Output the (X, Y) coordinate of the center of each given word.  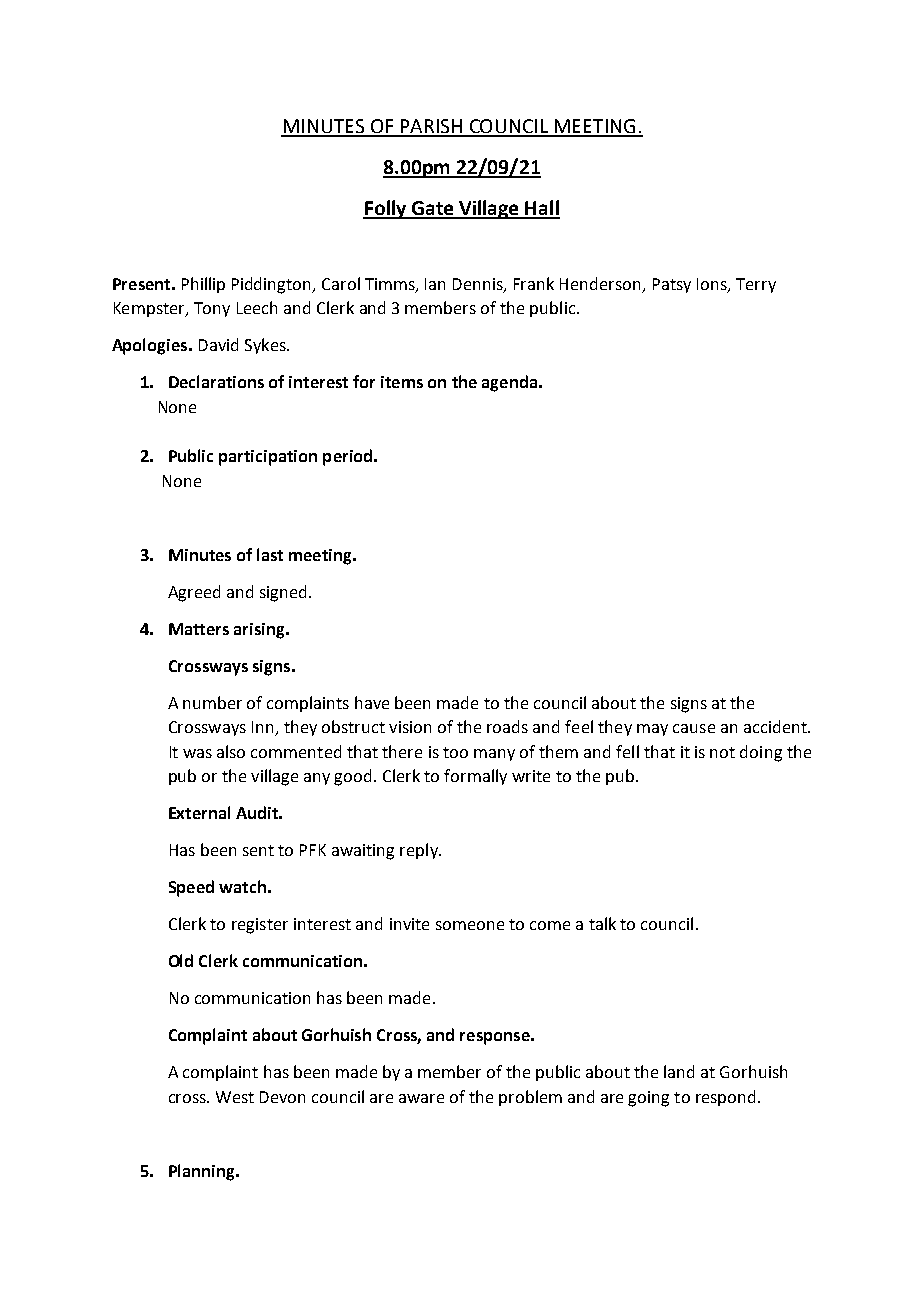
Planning (203, 1172)
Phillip (203, 285)
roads (507, 726)
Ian (435, 284)
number (212, 702)
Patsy (672, 285)
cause (694, 728)
